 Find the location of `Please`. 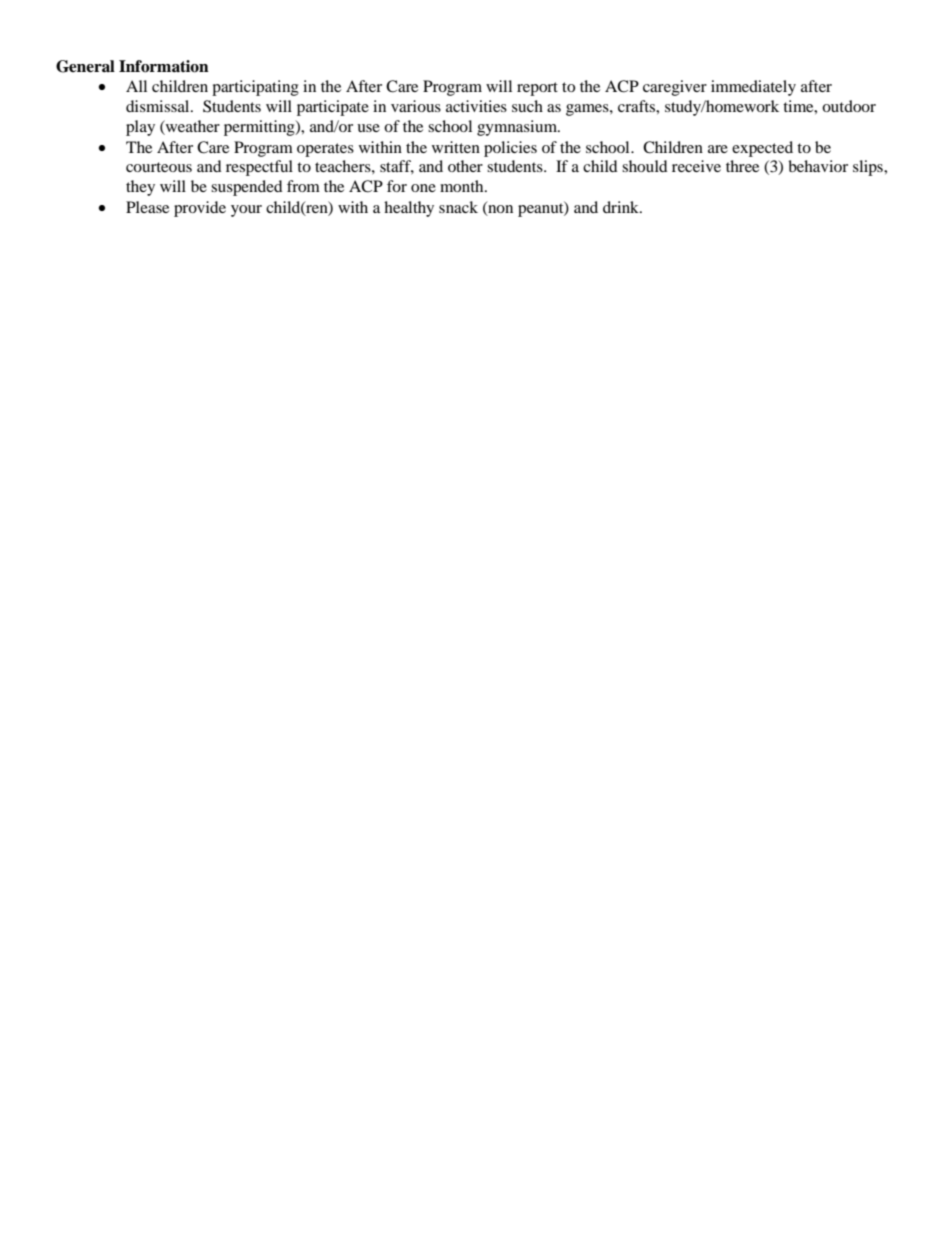

Please is located at coordinates (147, 207).
